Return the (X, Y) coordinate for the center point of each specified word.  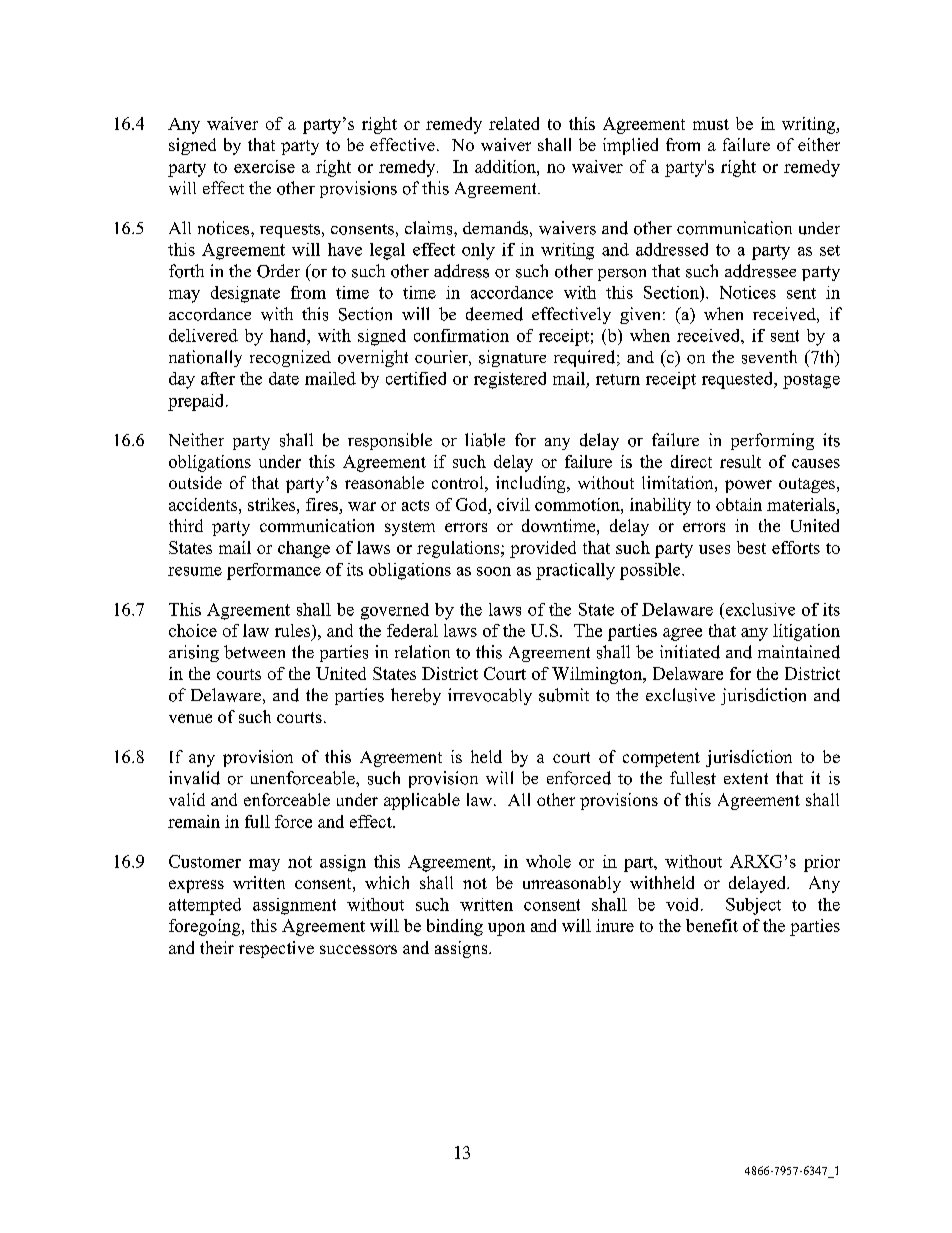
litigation (806, 632)
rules (292, 630)
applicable (422, 801)
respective (276, 949)
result (740, 461)
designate (245, 294)
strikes (273, 504)
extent (746, 778)
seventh (769, 357)
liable (485, 440)
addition (506, 166)
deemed (494, 314)
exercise (264, 166)
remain (194, 821)
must (711, 124)
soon (494, 571)
